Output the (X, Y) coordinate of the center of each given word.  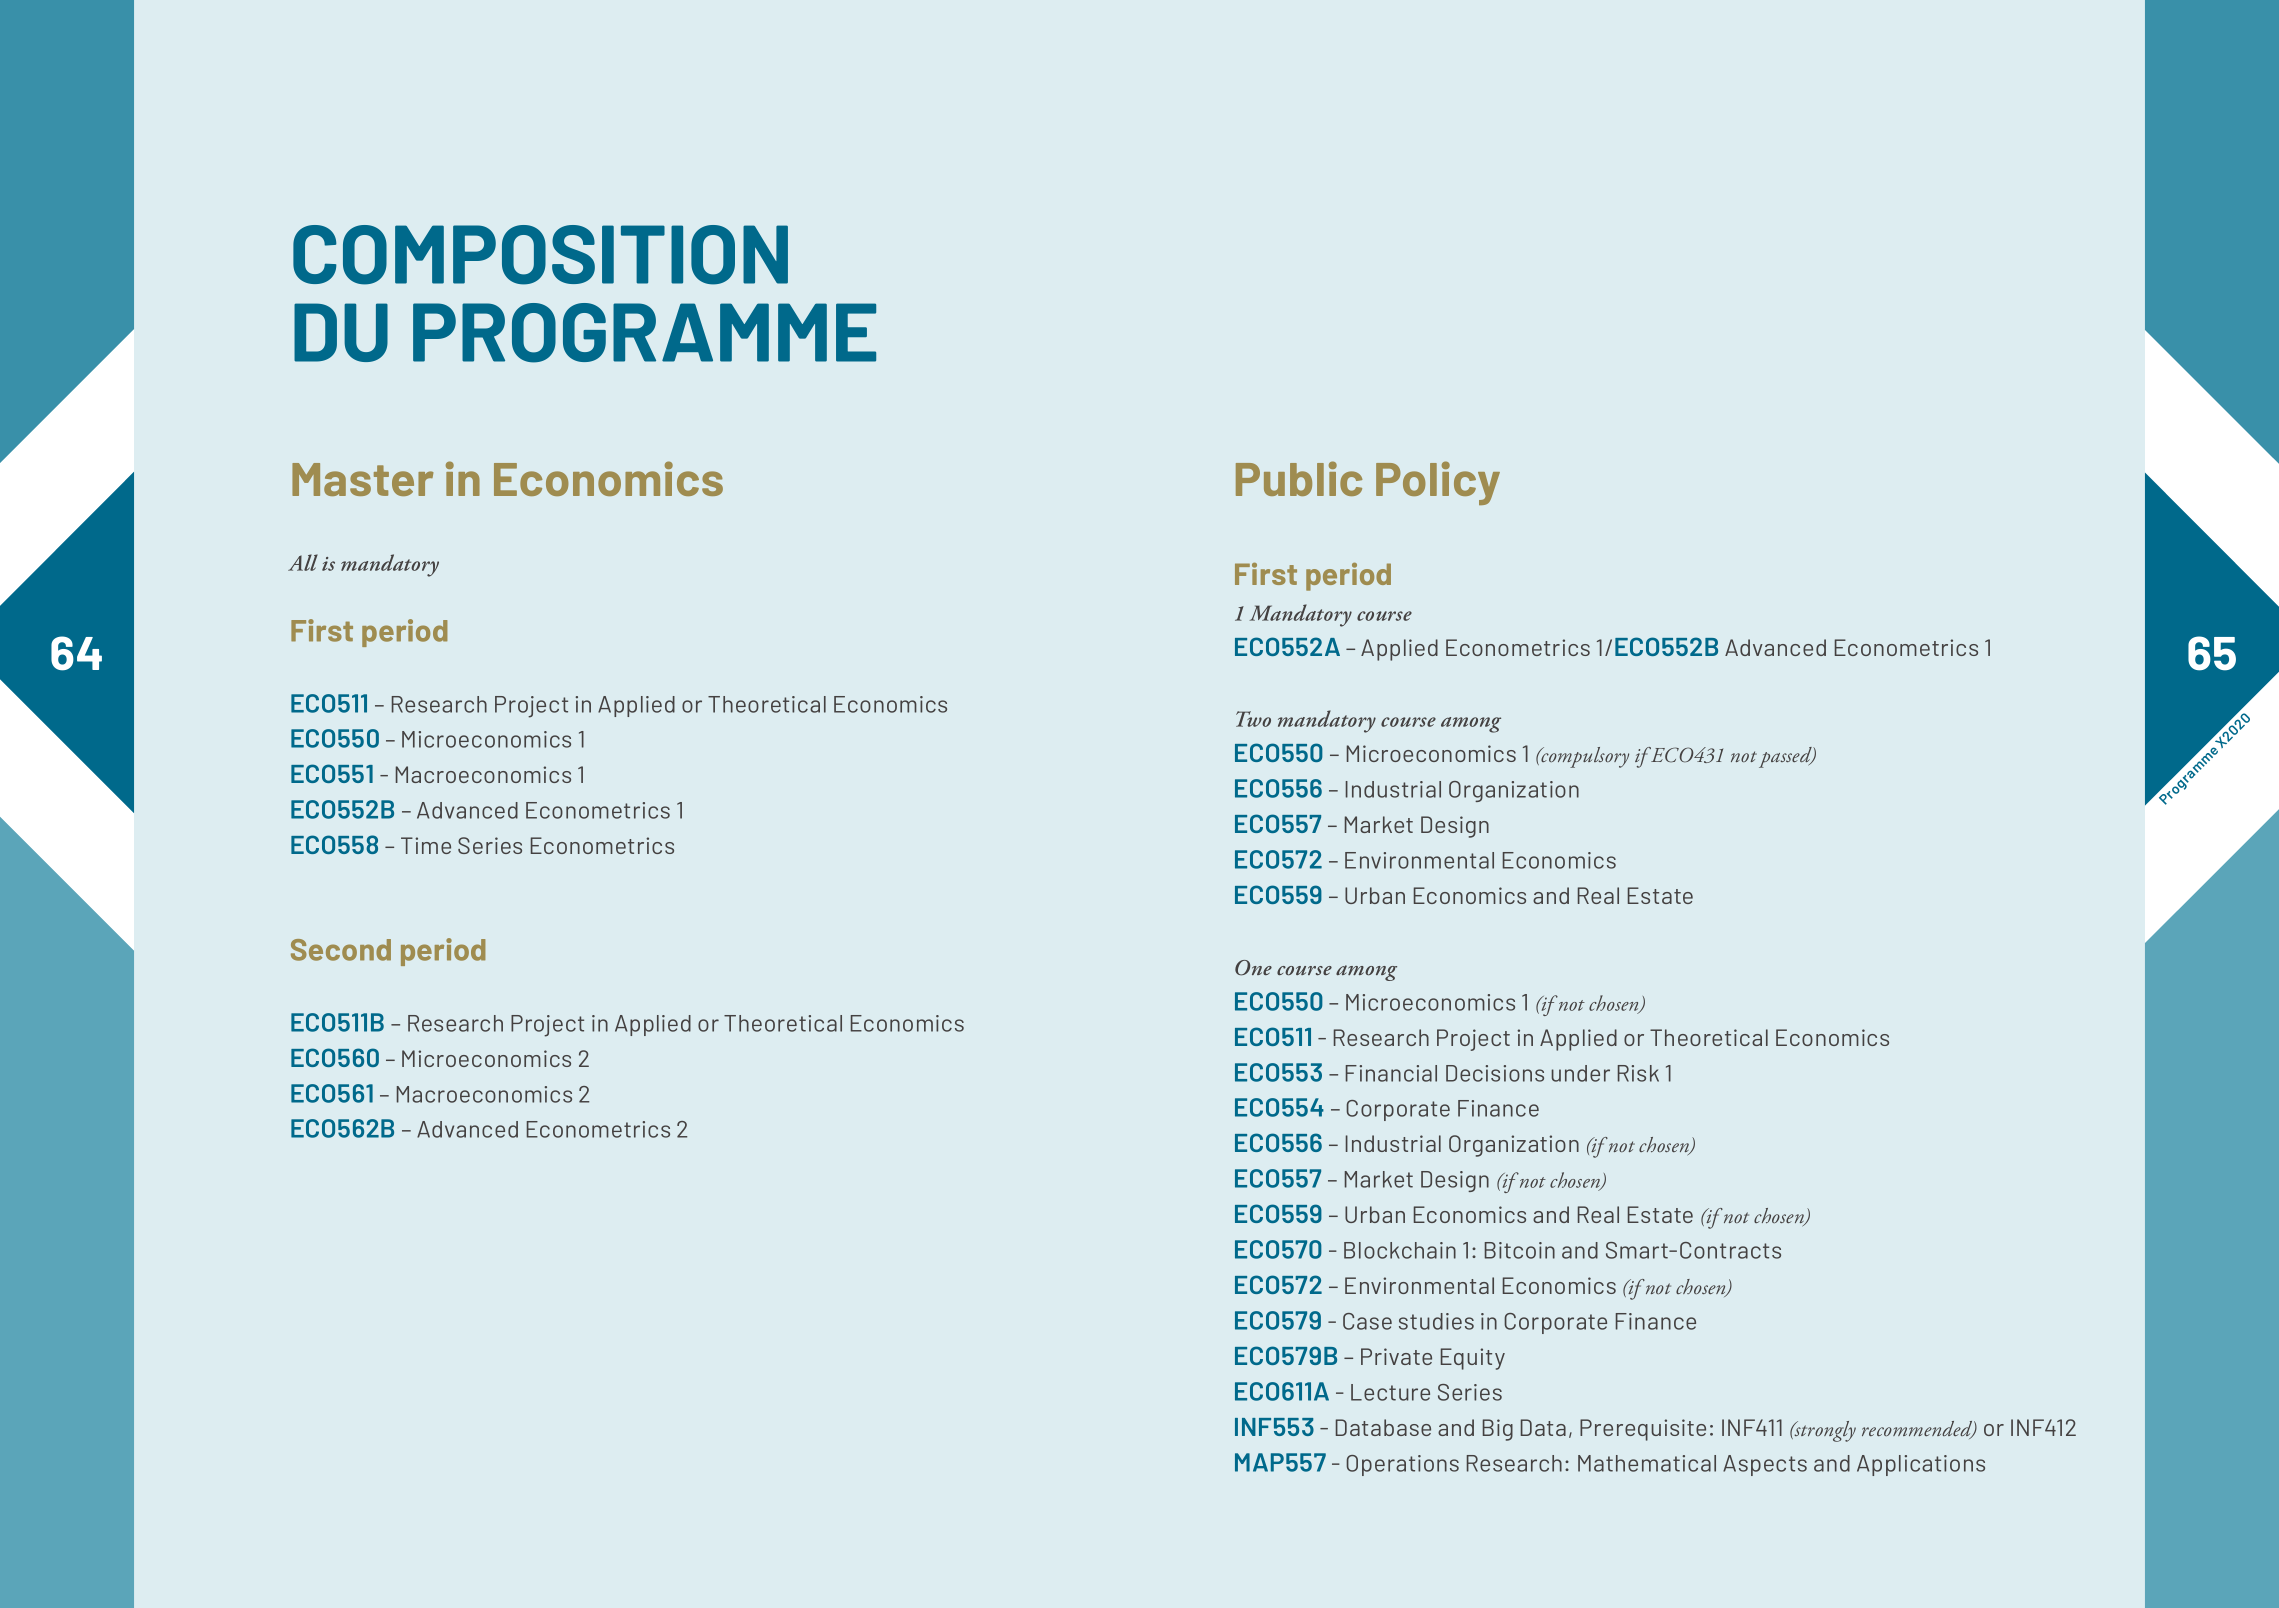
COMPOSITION (540, 255)
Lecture (1390, 1392)
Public (1299, 478)
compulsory (1584, 757)
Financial (1391, 1073)
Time (426, 845)
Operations (1402, 1465)
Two (1253, 719)
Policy (1438, 483)
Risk (1638, 1073)
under (1580, 1073)
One (1253, 968)
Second (341, 950)
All (303, 562)
